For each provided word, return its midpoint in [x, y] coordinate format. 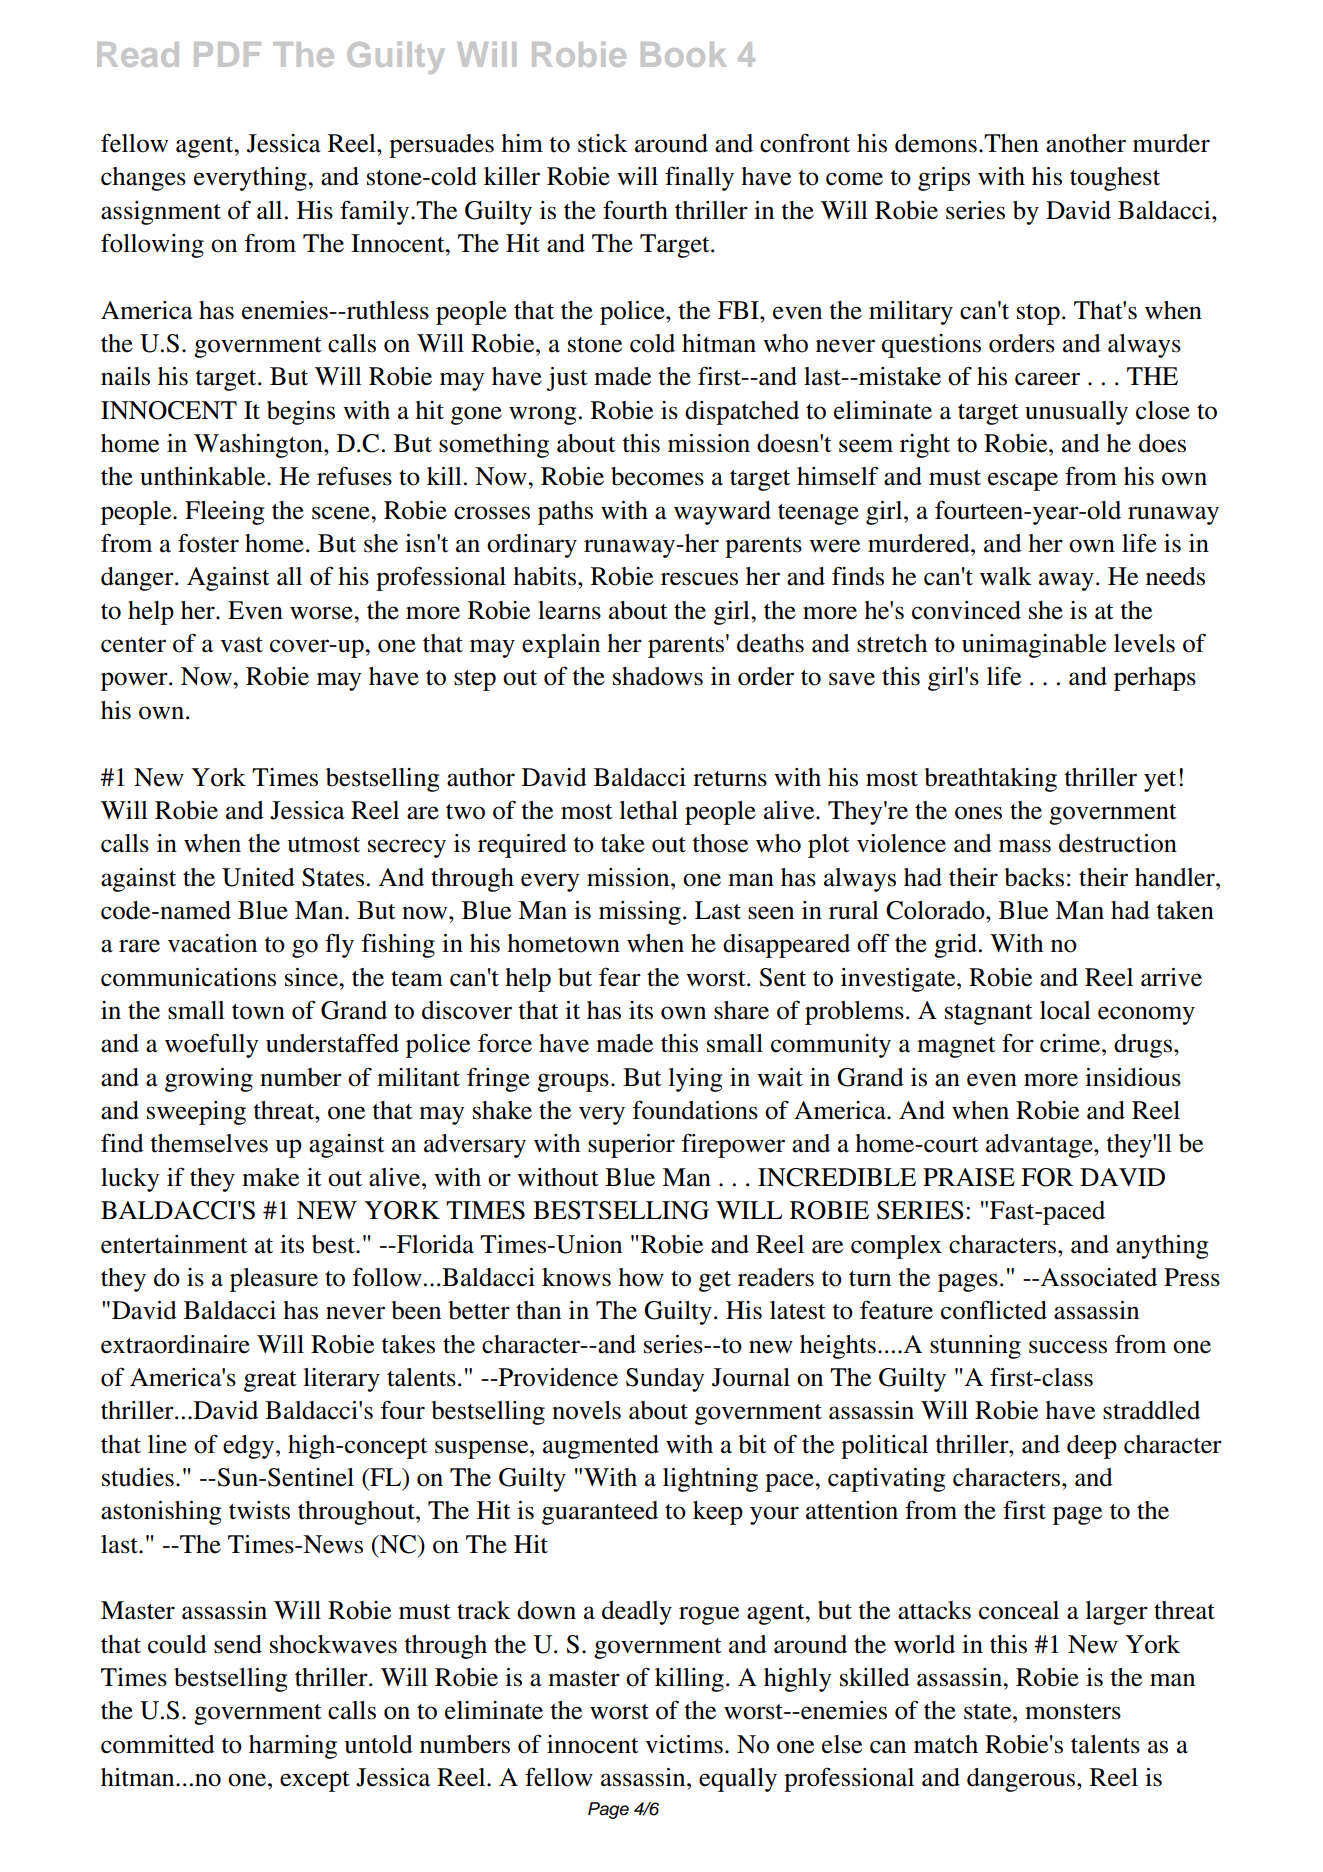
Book [683, 54]
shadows [658, 676]
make [270, 1177]
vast [241, 645]
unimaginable [1034, 646]
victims [684, 1744]
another [1086, 143]
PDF [227, 54]
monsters [1073, 1712]
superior [631, 1146]
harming [293, 1747]
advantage [1040, 1146]
